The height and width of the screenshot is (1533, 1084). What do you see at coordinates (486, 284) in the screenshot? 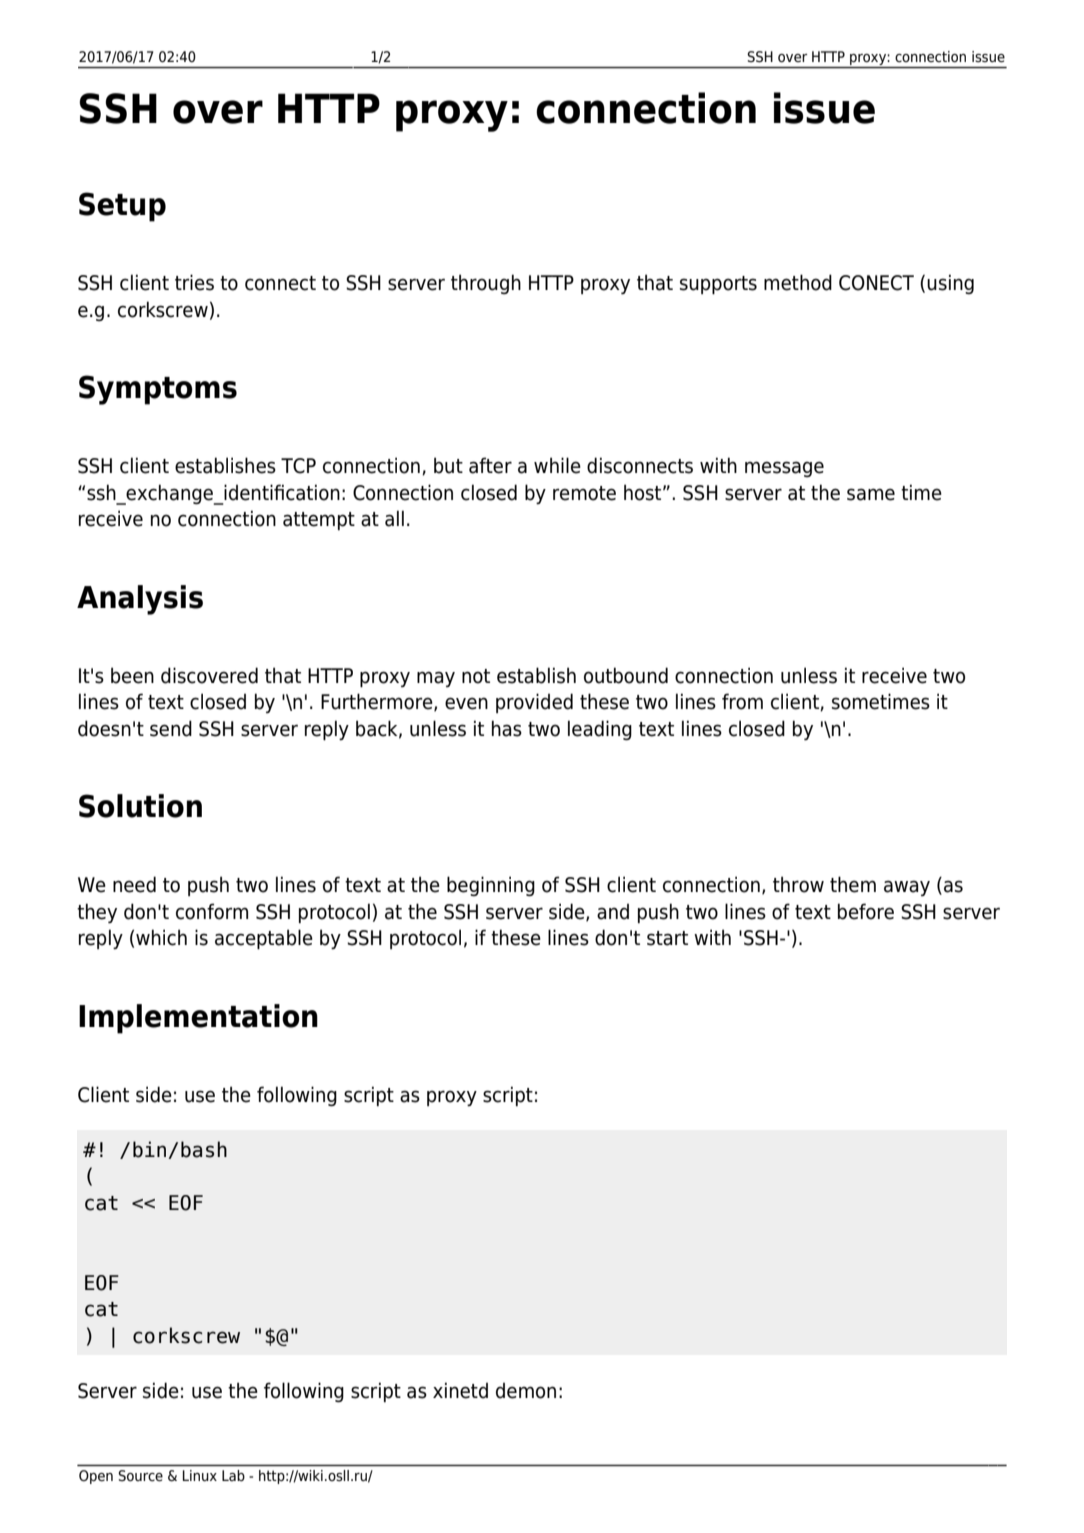
I see `through` at bounding box center [486, 284].
